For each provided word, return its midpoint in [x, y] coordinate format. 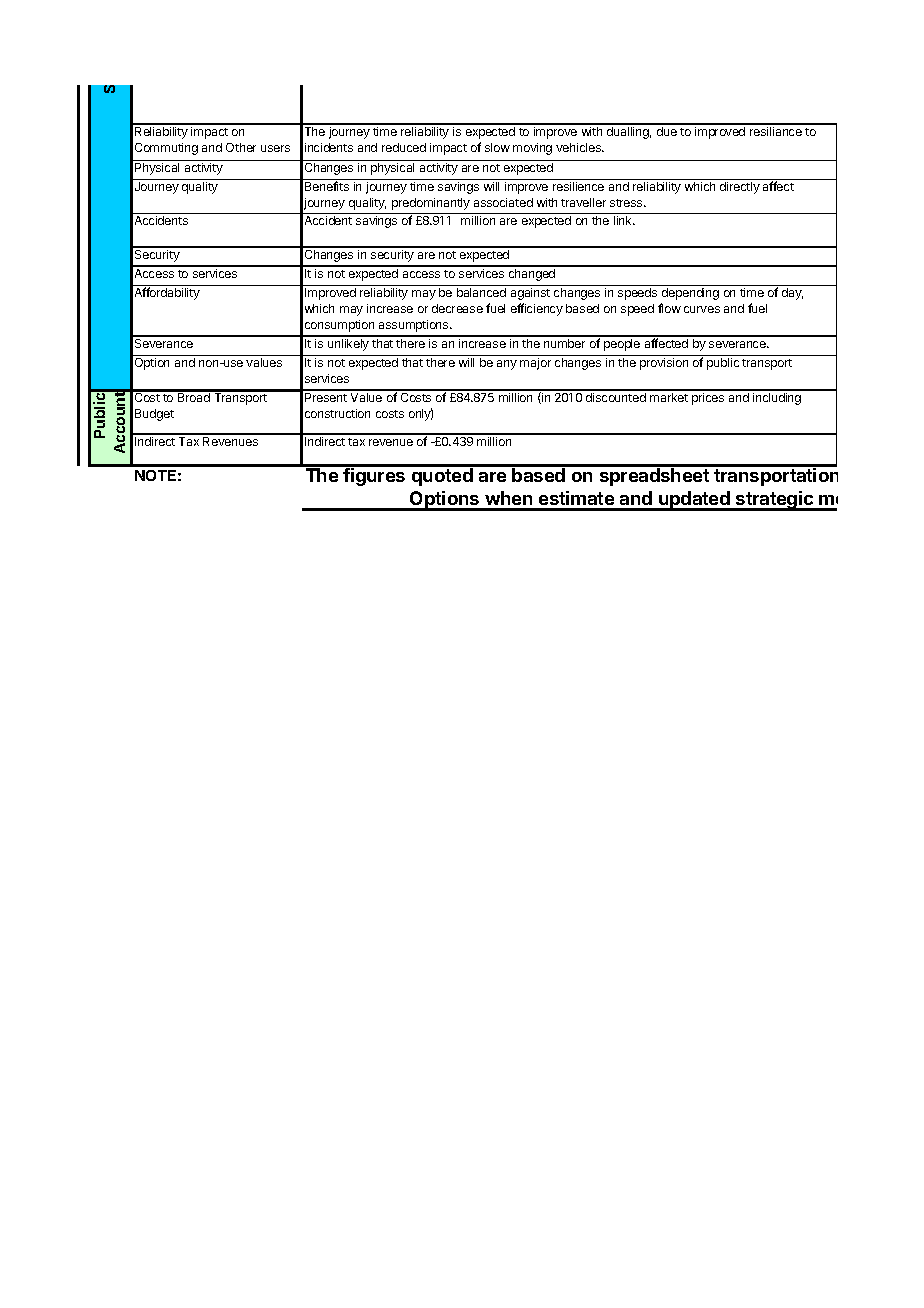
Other [241, 147]
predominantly [431, 204]
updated [694, 501]
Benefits [327, 186]
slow [497, 147]
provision [664, 364]
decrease [457, 308]
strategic [775, 501]
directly [740, 188]
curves [702, 309]
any [507, 365]
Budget [154, 415]
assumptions [415, 326]
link [624, 220]
